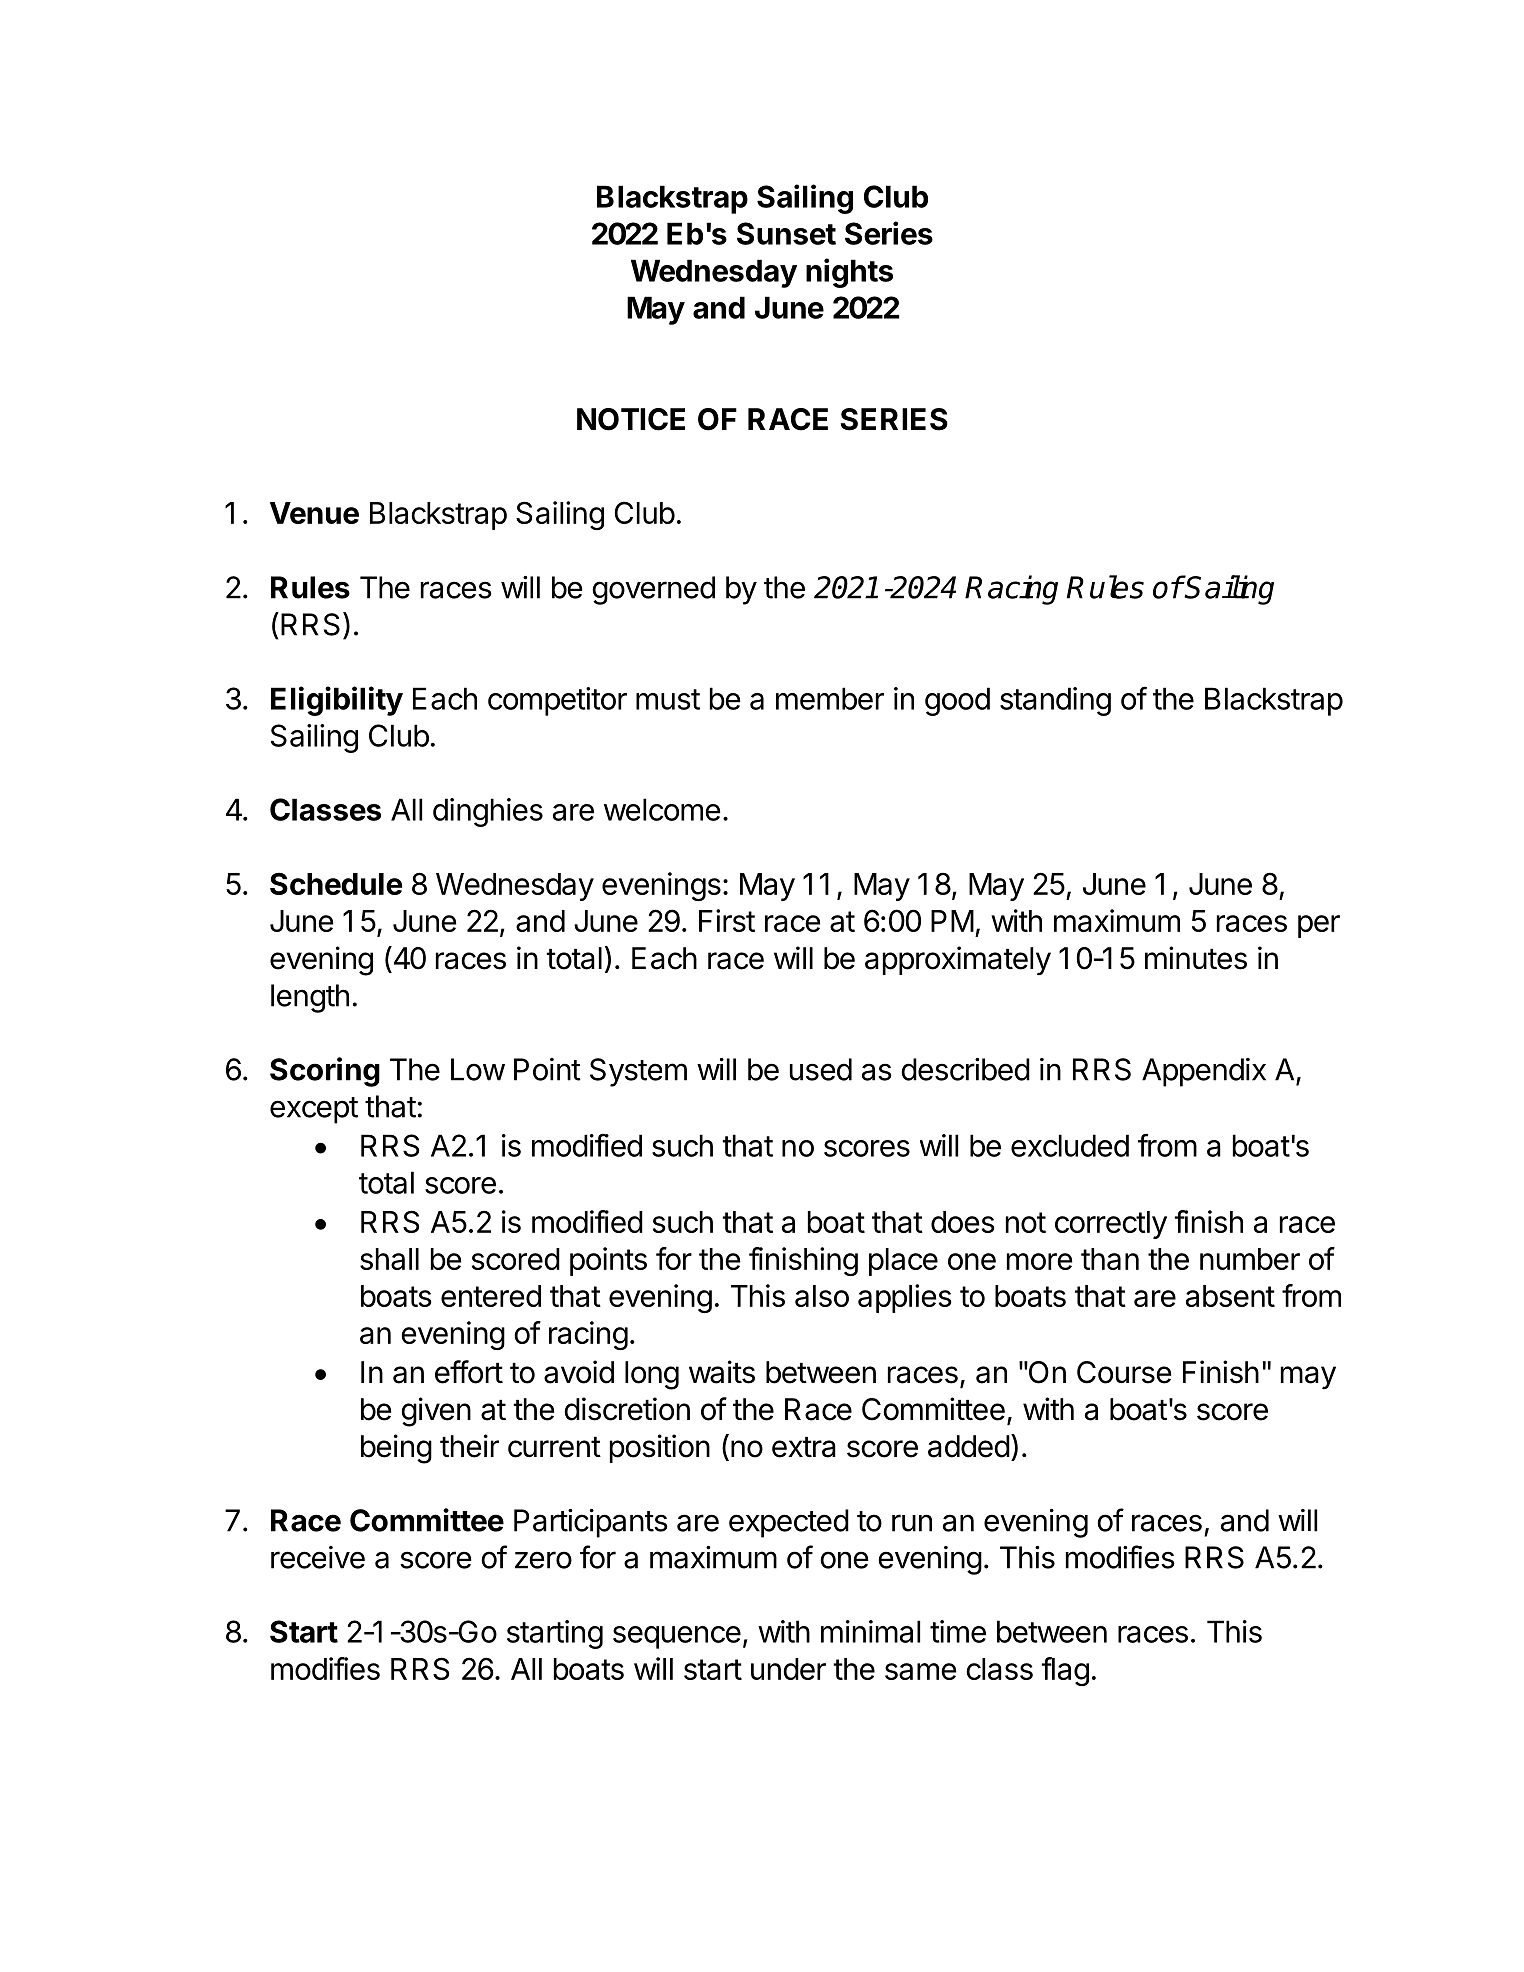 This document has width=1524, height=1972. I want to click on standing, so click(1055, 701).
